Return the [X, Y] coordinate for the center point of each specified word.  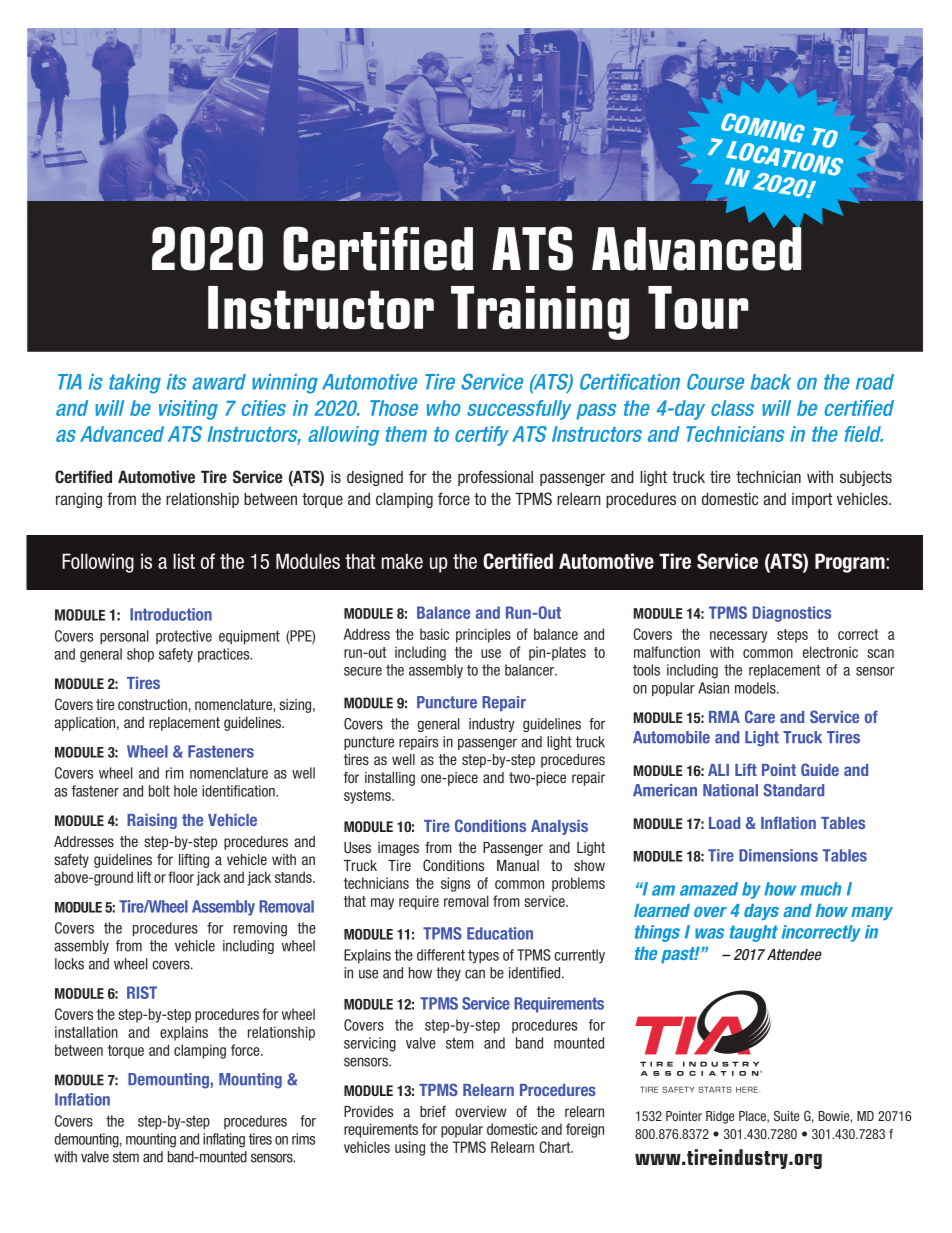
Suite [786, 1116]
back [770, 382]
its [176, 382]
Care [760, 716]
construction [152, 704]
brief [433, 1111]
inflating [224, 1140]
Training [540, 313]
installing [390, 779]
